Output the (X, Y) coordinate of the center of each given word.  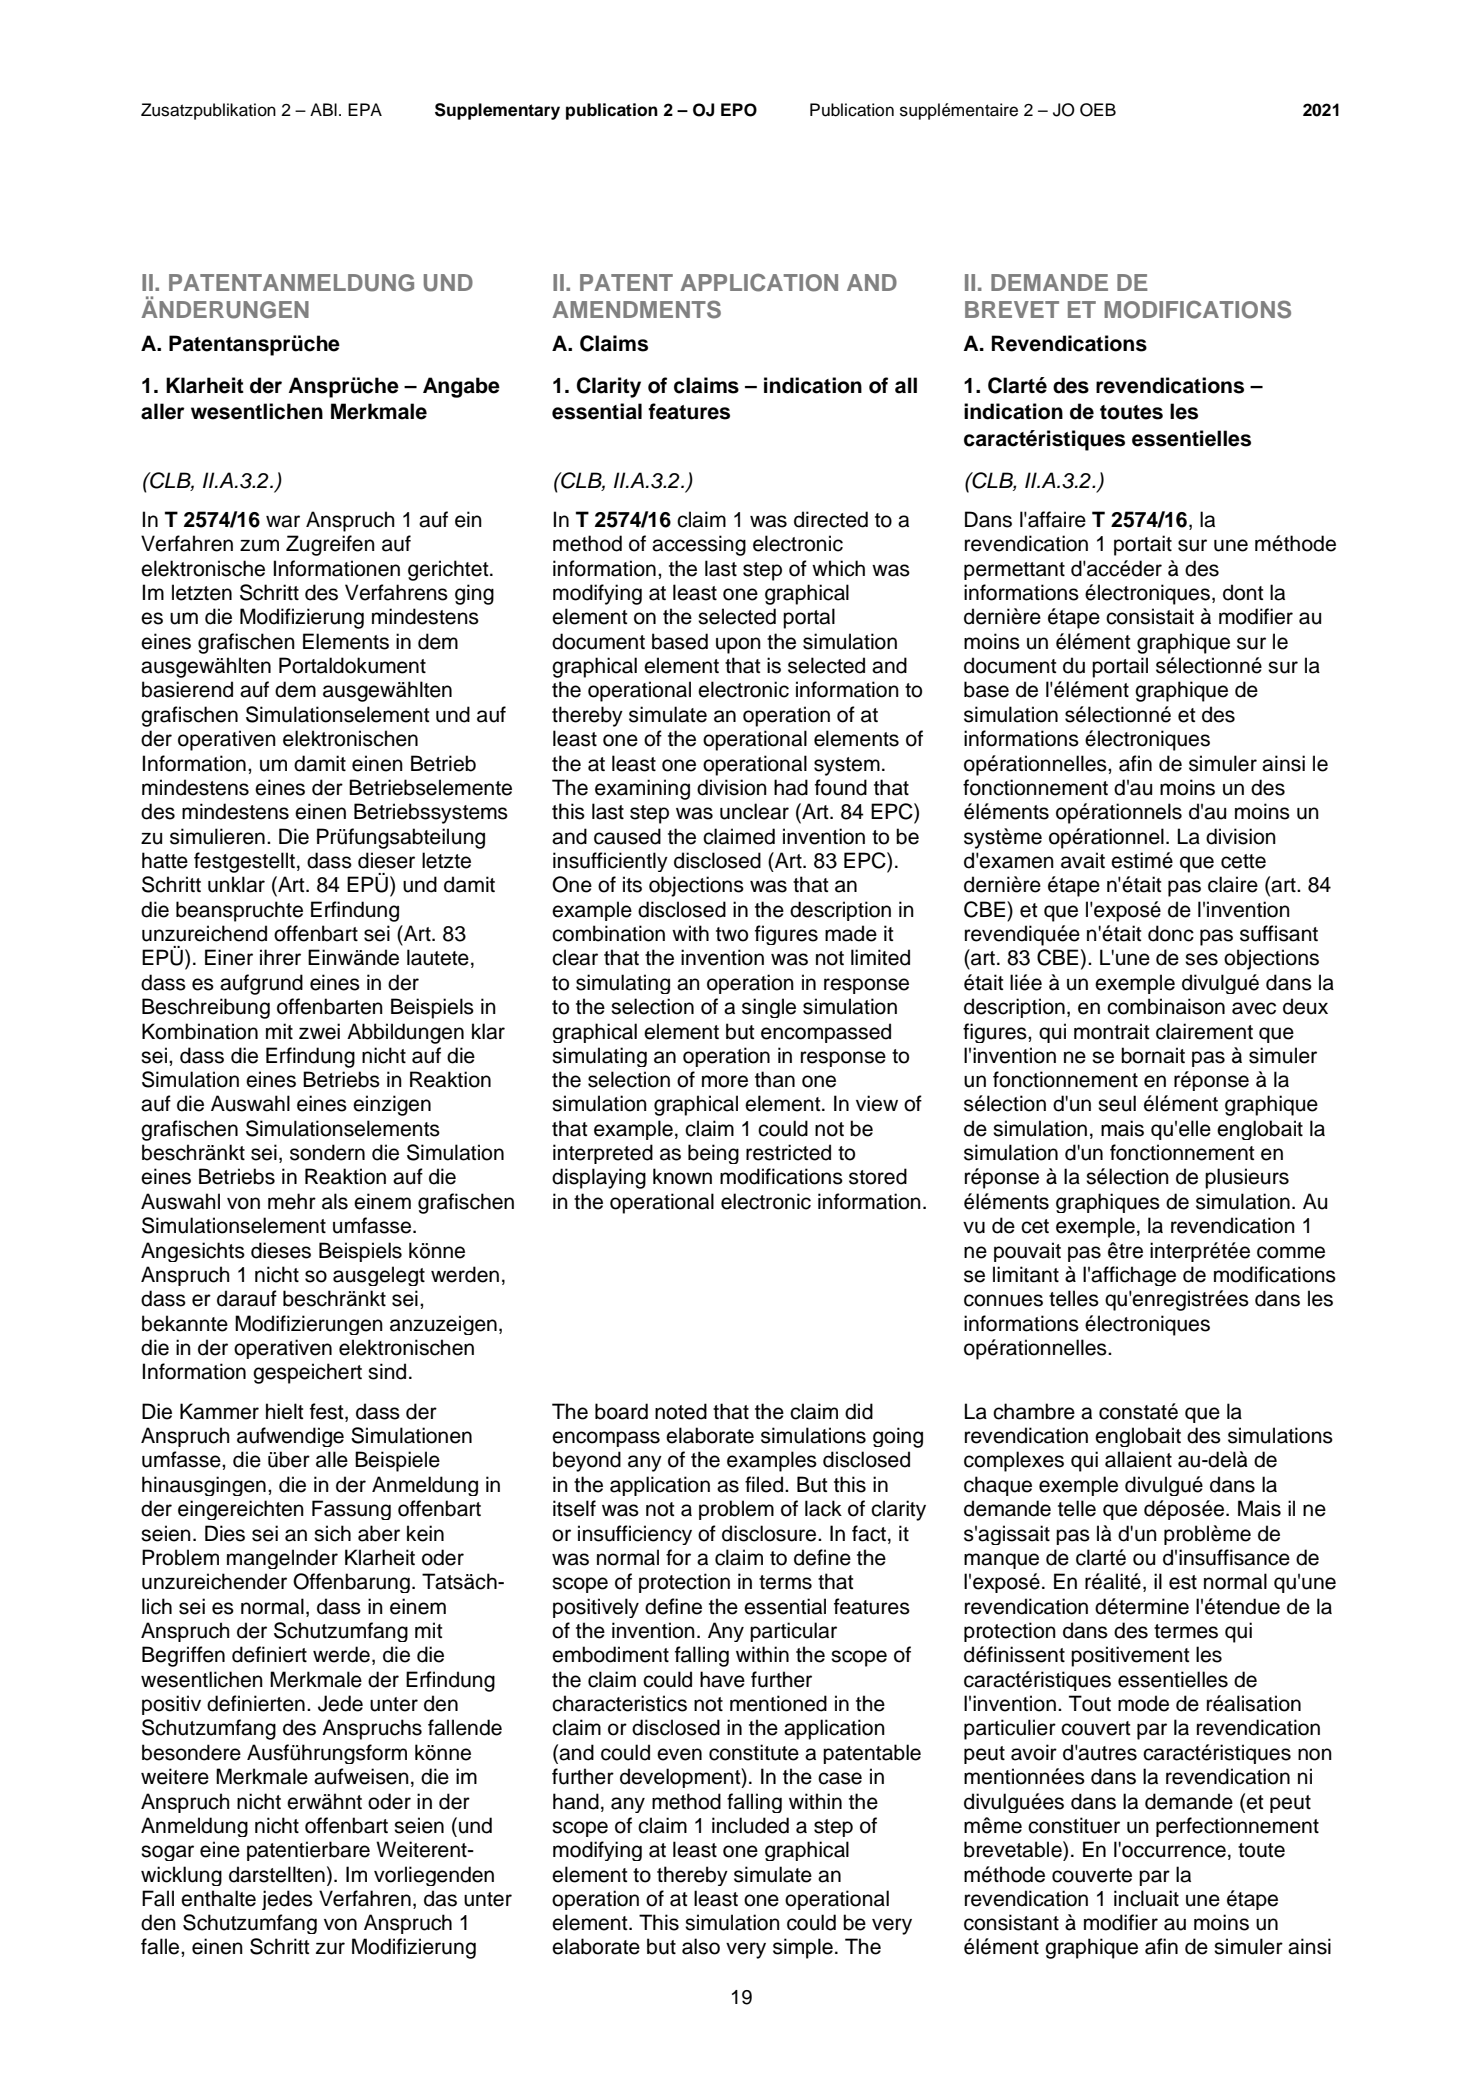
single (769, 1008)
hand (576, 1801)
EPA (365, 109)
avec (1254, 1008)
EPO (739, 110)
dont (1243, 592)
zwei (319, 1031)
